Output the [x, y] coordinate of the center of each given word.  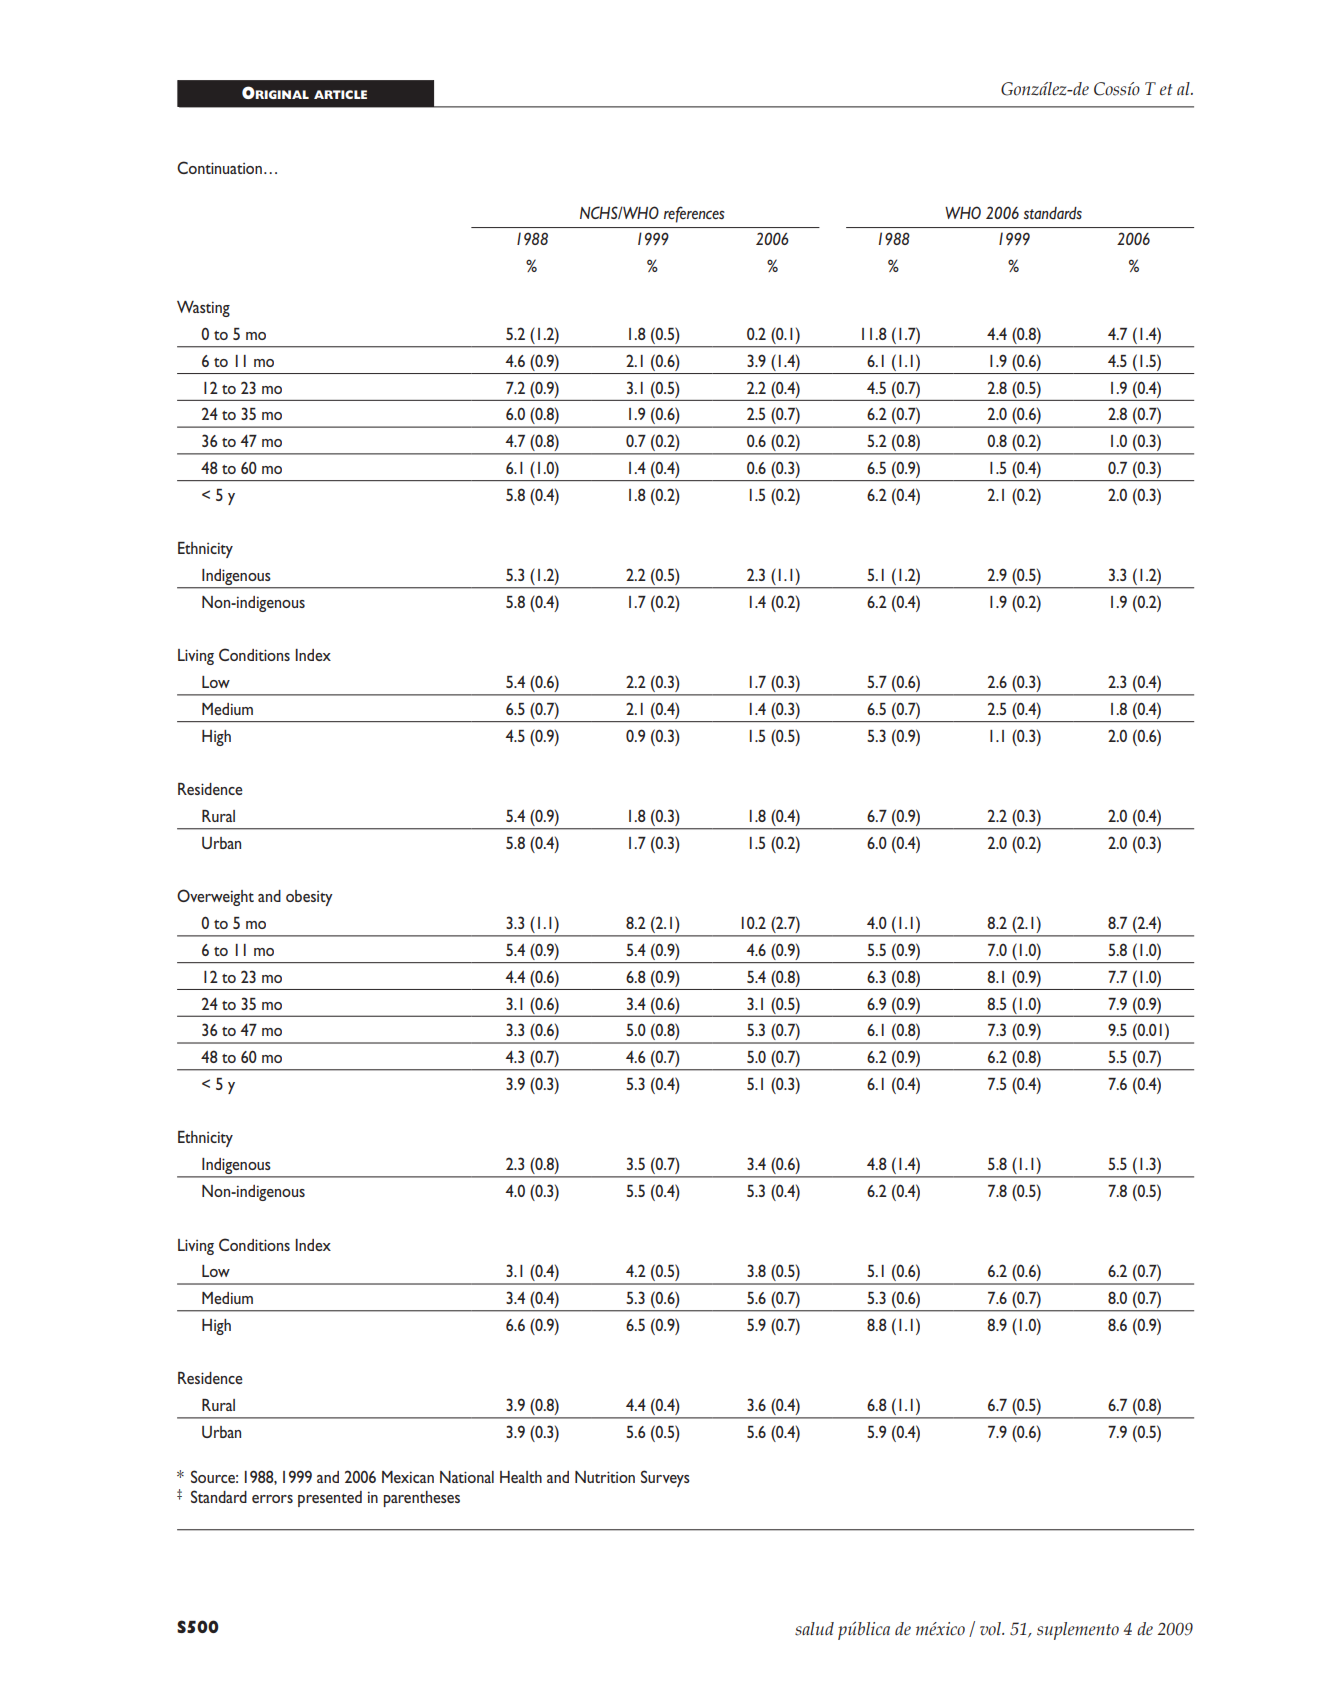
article [340, 94]
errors [272, 1499]
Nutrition [605, 1477]
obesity [309, 898]
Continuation [219, 167]
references [694, 214]
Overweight [215, 897]
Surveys [665, 1478]
